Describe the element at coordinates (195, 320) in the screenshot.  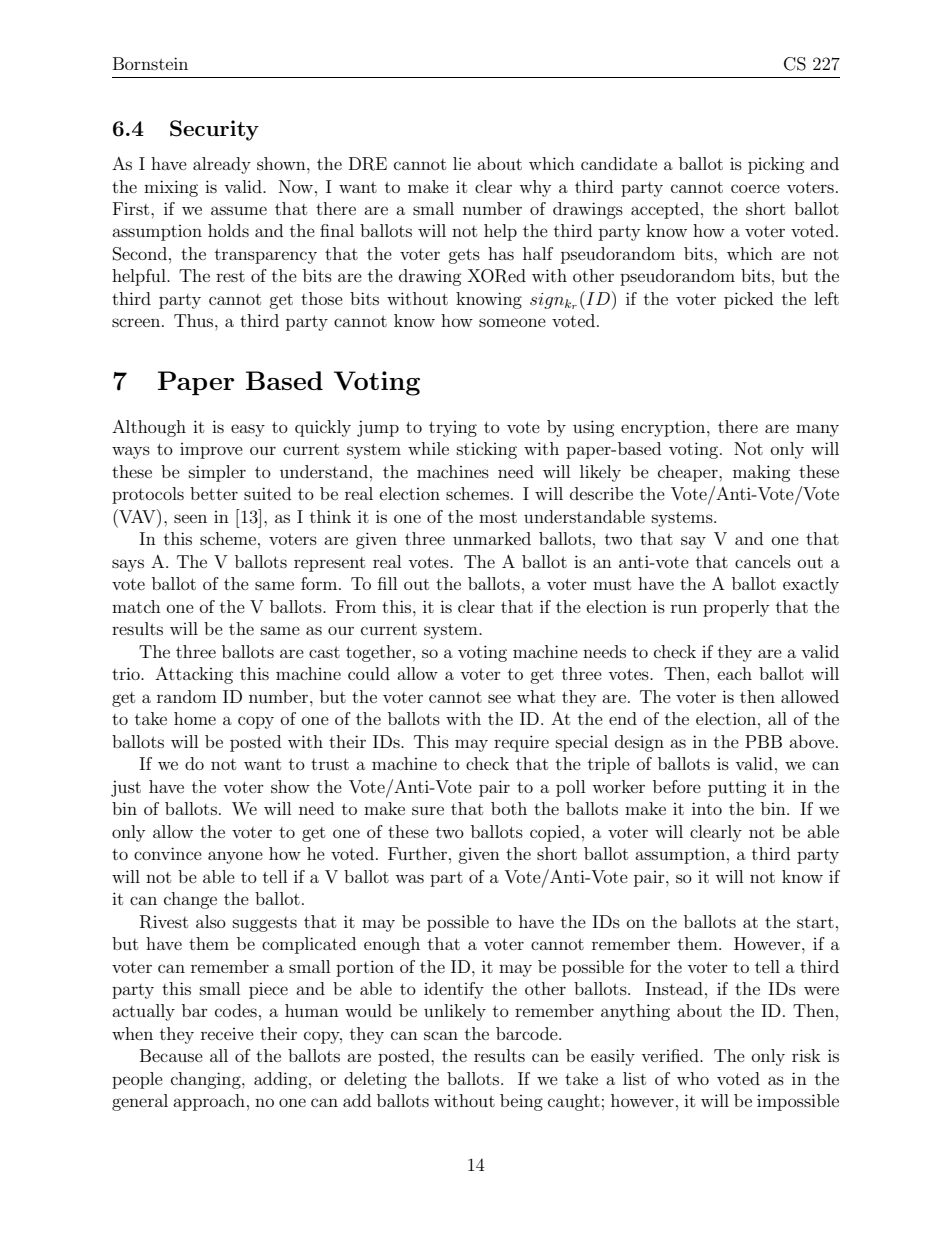
I see `Thus` at that location.
